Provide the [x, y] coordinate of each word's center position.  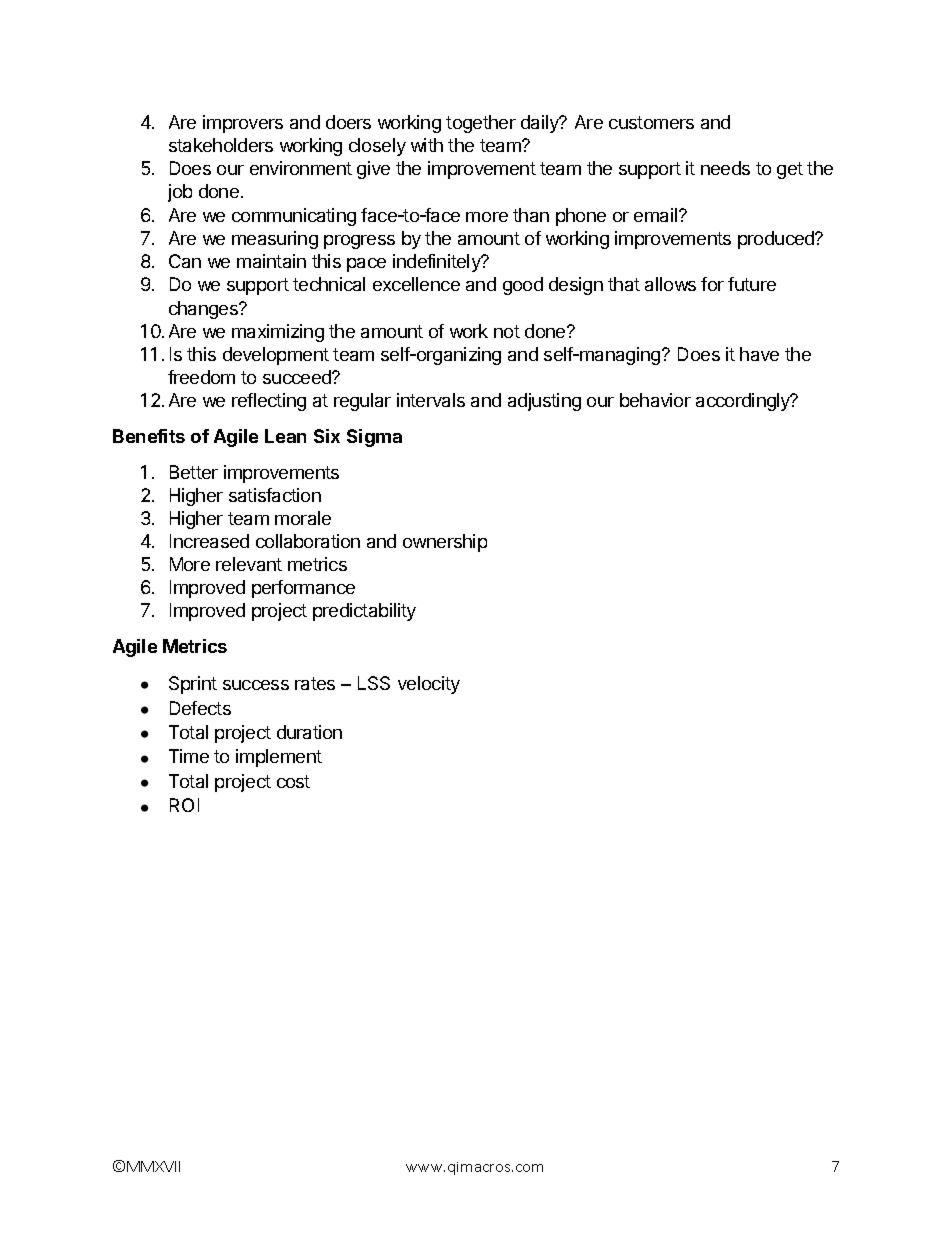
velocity [429, 685]
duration [309, 732]
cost [293, 781]
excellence [416, 284]
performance [303, 589]
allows [670, 284]
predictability [364, 612]
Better [194, 472]
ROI [184, 805]
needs [725, 168]
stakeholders [221, 145]
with [427, 145]
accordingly [744, 402]
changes [204, 310]
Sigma [374, 438]
